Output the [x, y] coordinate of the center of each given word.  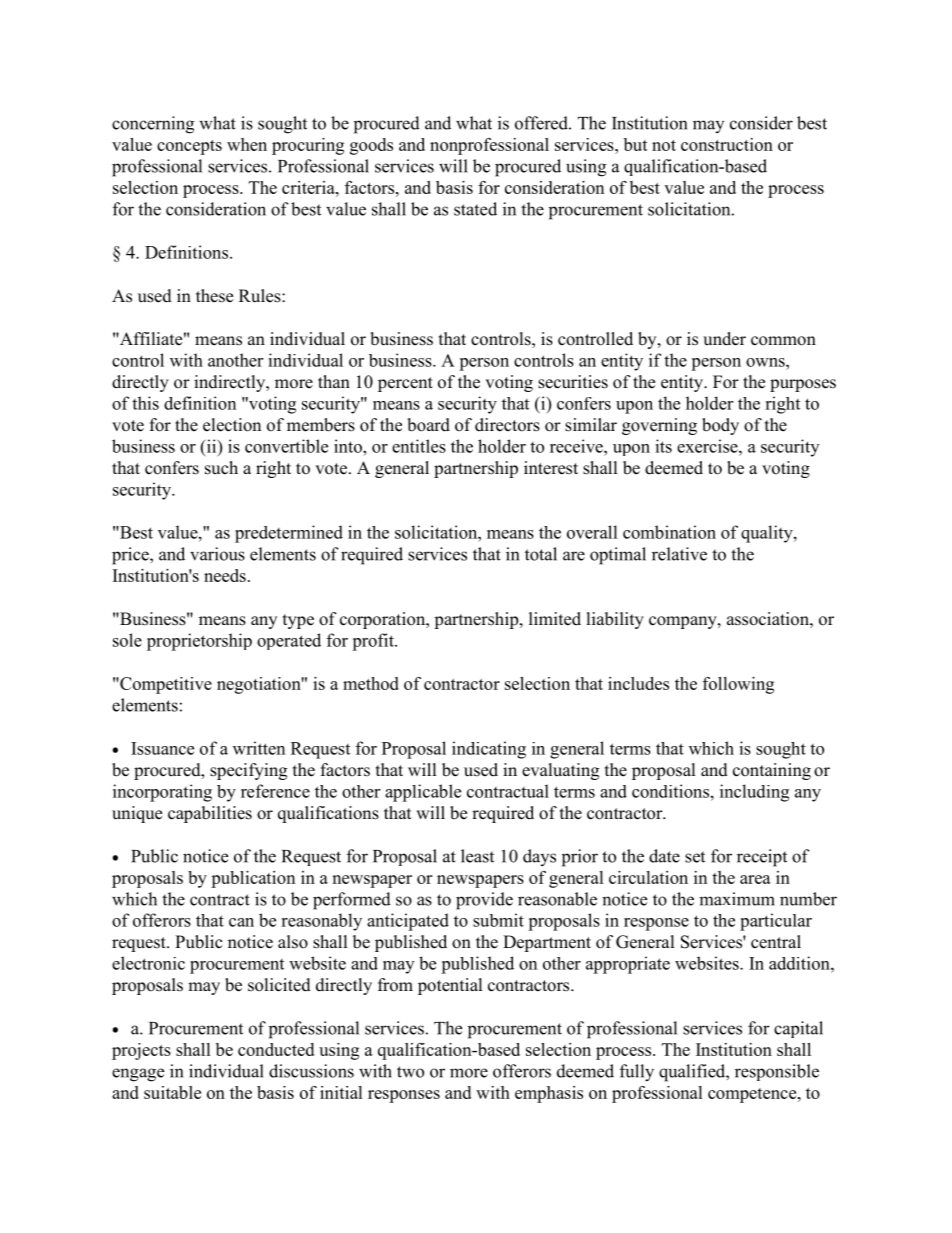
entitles [419, 446]
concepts [189, 147]
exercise [708, 446]
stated [475, 209]
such [221, 468]
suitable [172, 1092]
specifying [248, 771]
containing [772, 771]
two [410, 1072]
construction [727, 144]
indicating [489, 750]
